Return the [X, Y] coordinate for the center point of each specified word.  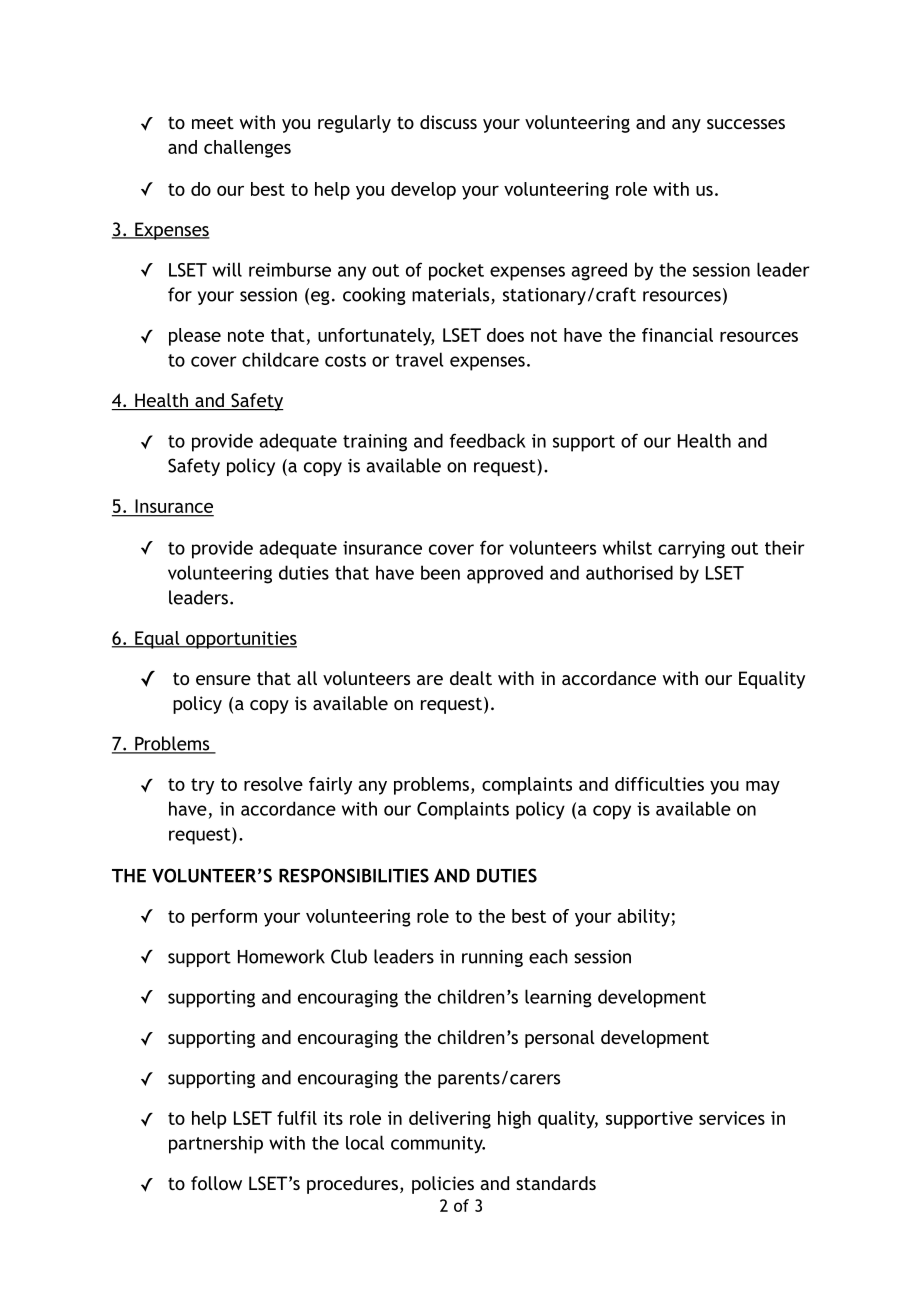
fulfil [297, 1118]
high [514, 1120]
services [732, 1118]
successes [746, 124]
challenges [247, 149]
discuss [448, 122]
